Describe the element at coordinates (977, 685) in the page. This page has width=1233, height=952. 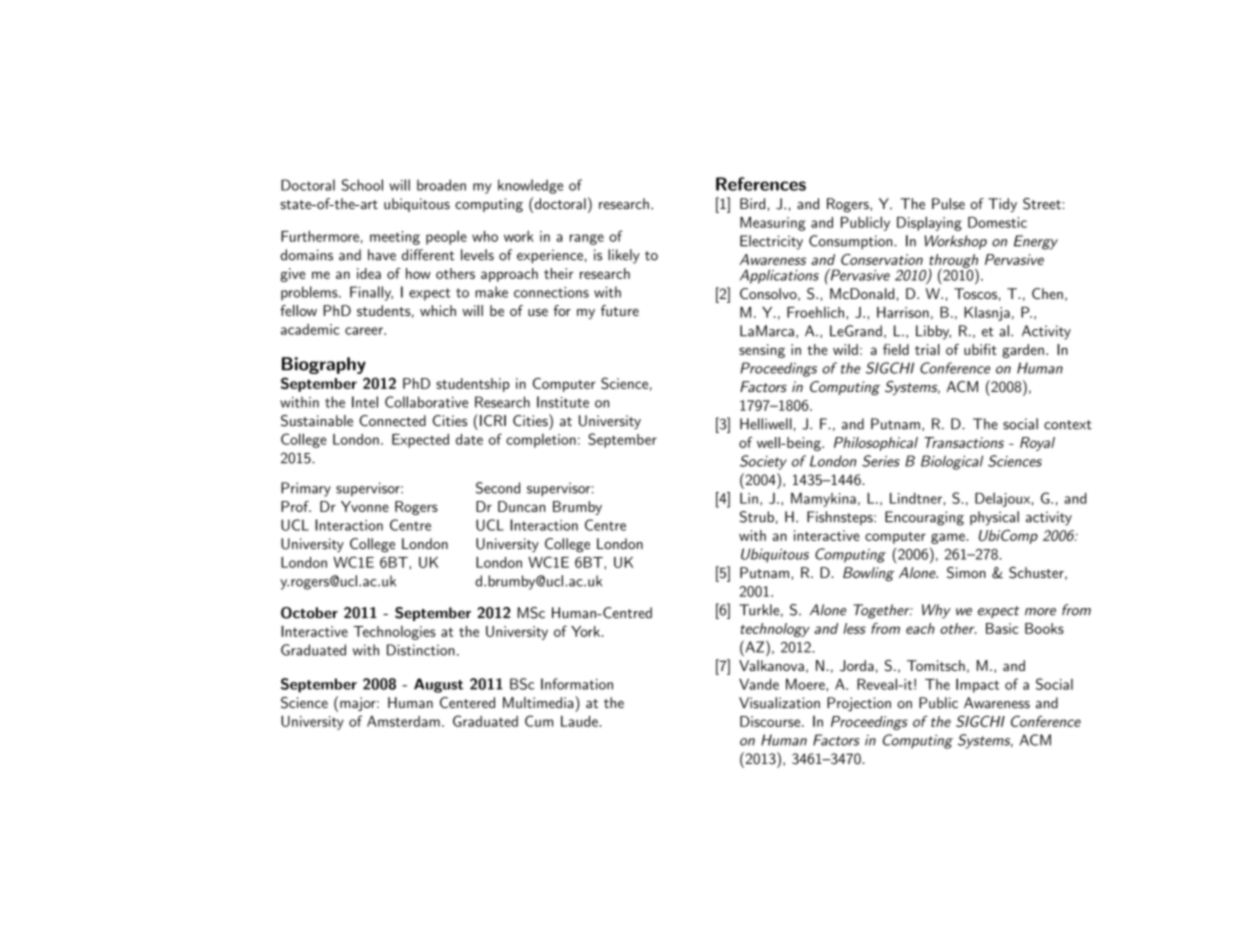
I see `Impact` at that location.
